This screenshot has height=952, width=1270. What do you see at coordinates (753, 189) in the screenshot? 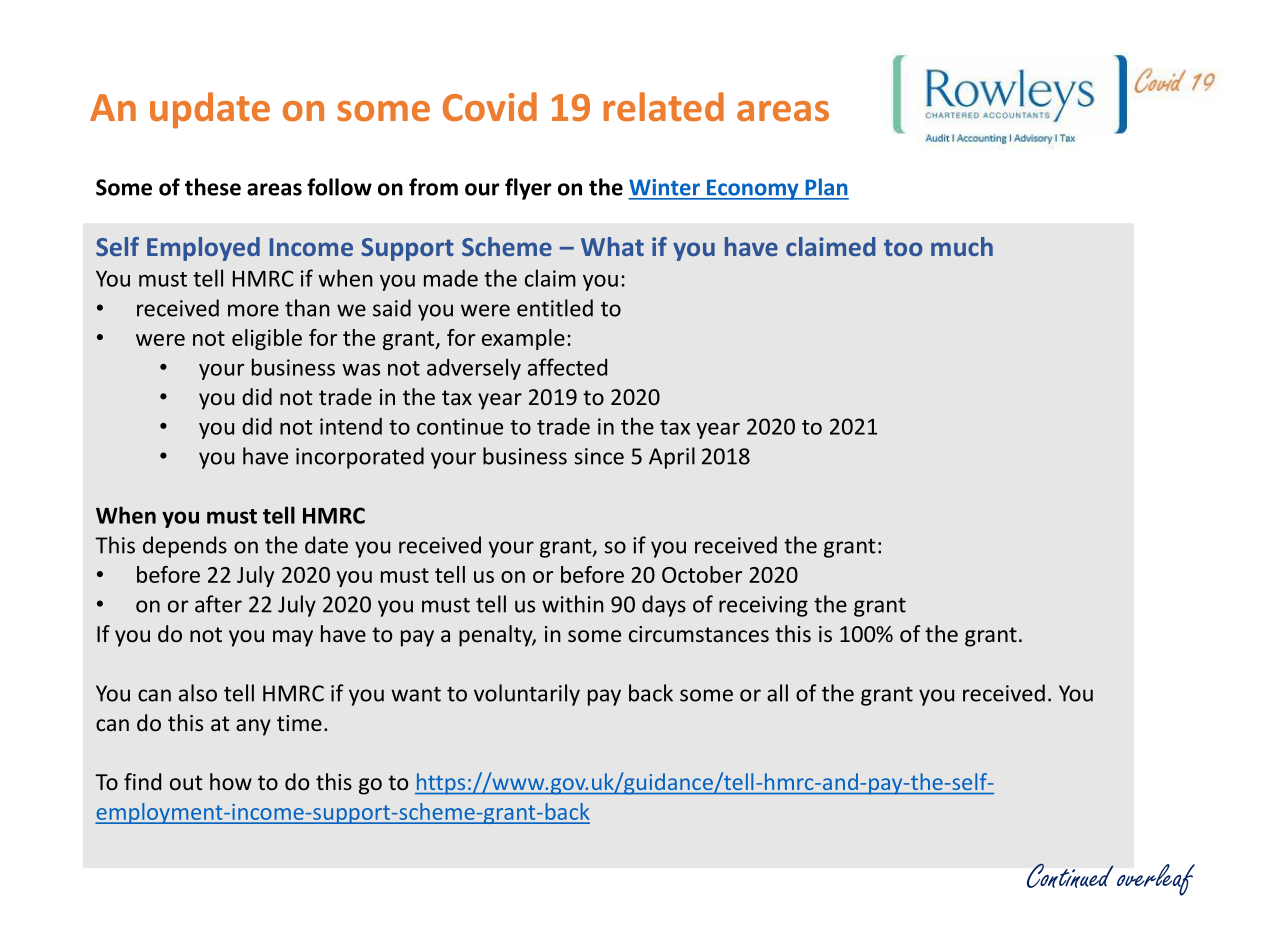
I see `Economy` at bounding box center [753, 189].
